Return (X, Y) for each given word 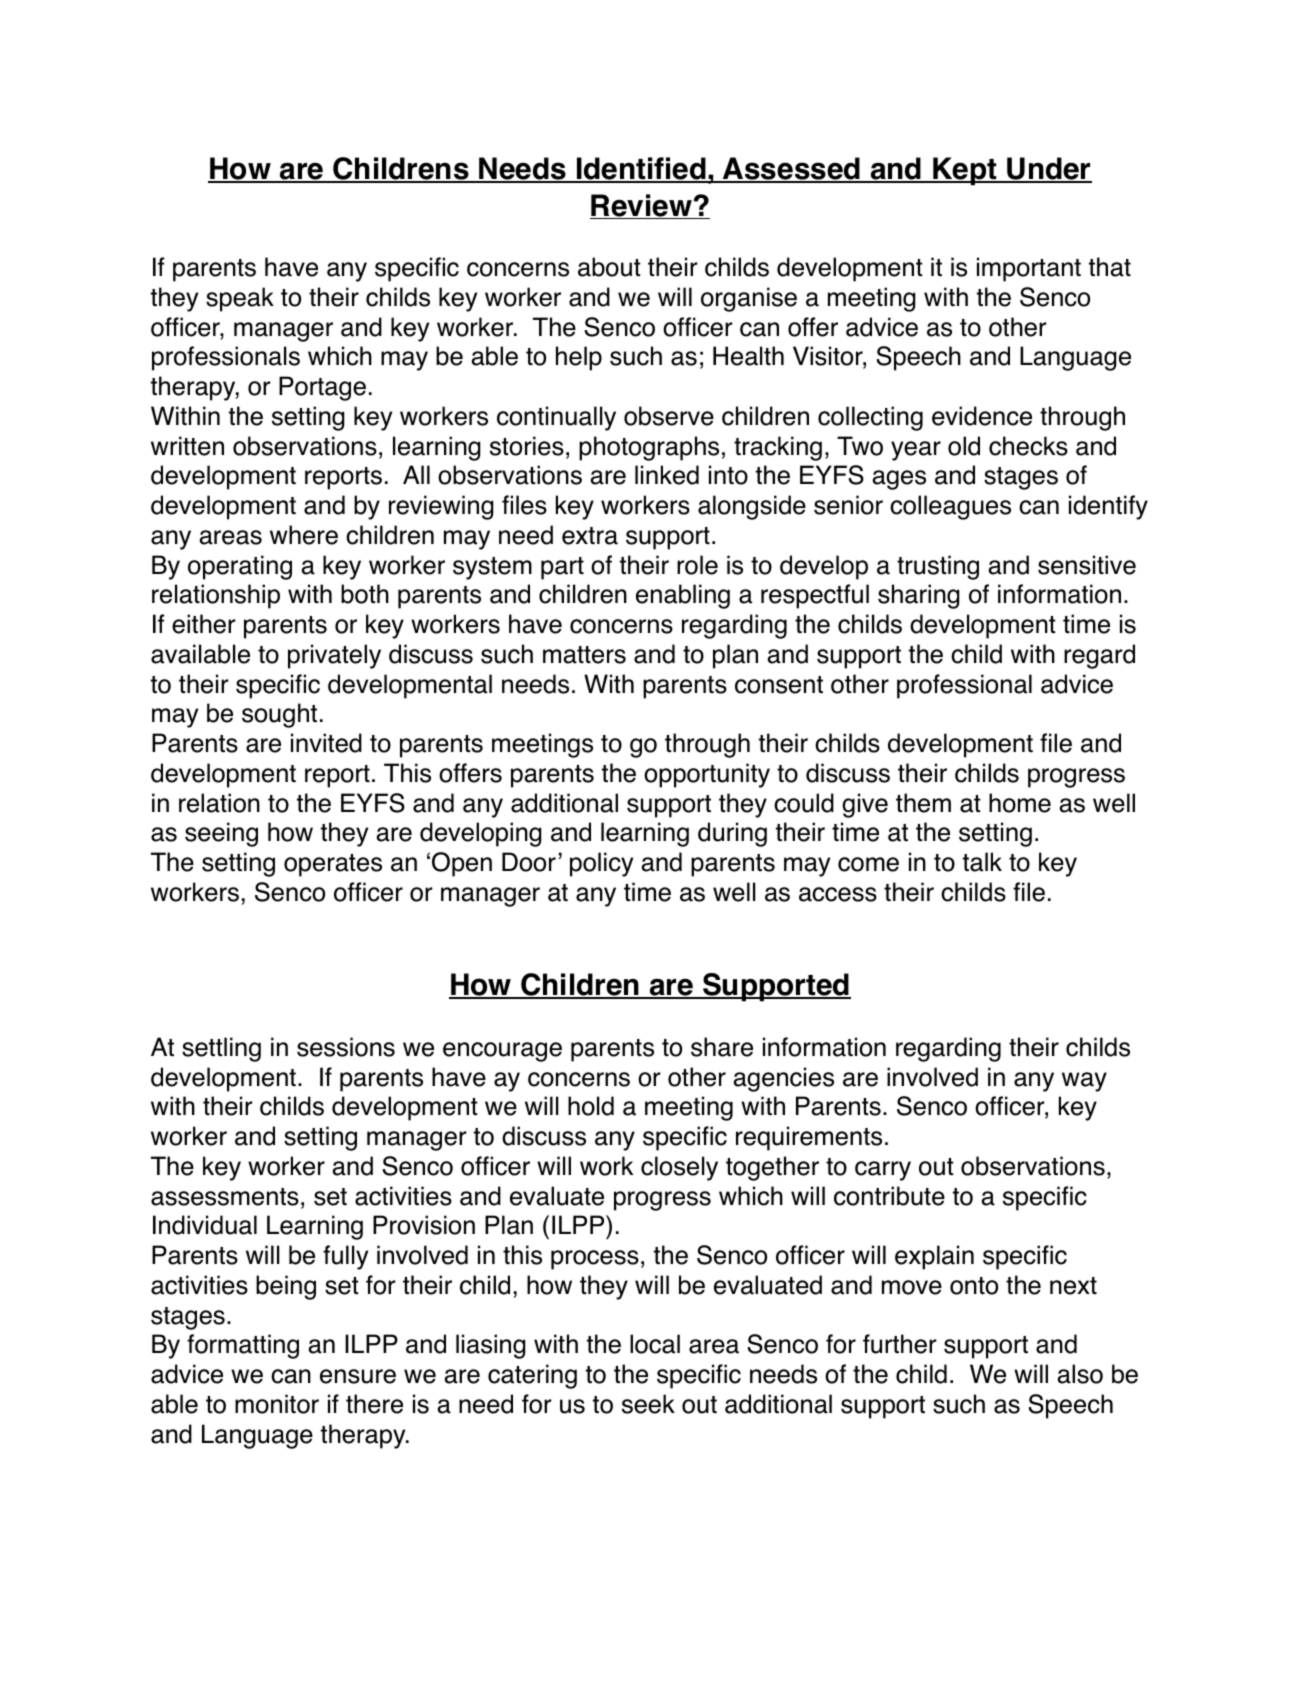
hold (591, 1106)
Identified (641, 170)
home (1020, 803)
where (304, 535)
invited (326, 743)
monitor (277, 1404)
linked (667, 475)
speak (240, 299)
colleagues (950, 507)
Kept (965, 171)
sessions (346, 1047)
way (1084, 1082)
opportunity (707, 775)
